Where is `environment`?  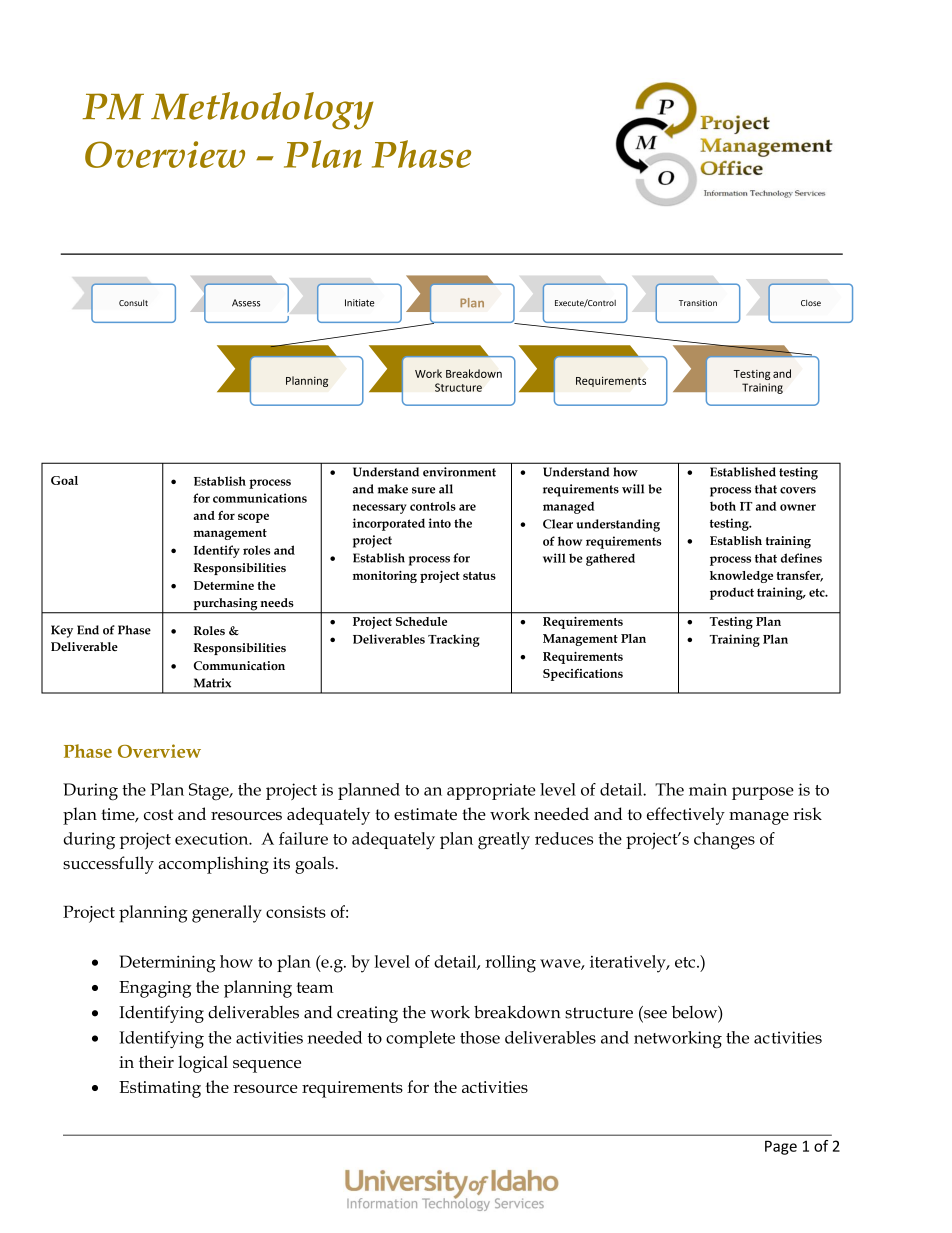 environment is located at coordinates (459, 472).
